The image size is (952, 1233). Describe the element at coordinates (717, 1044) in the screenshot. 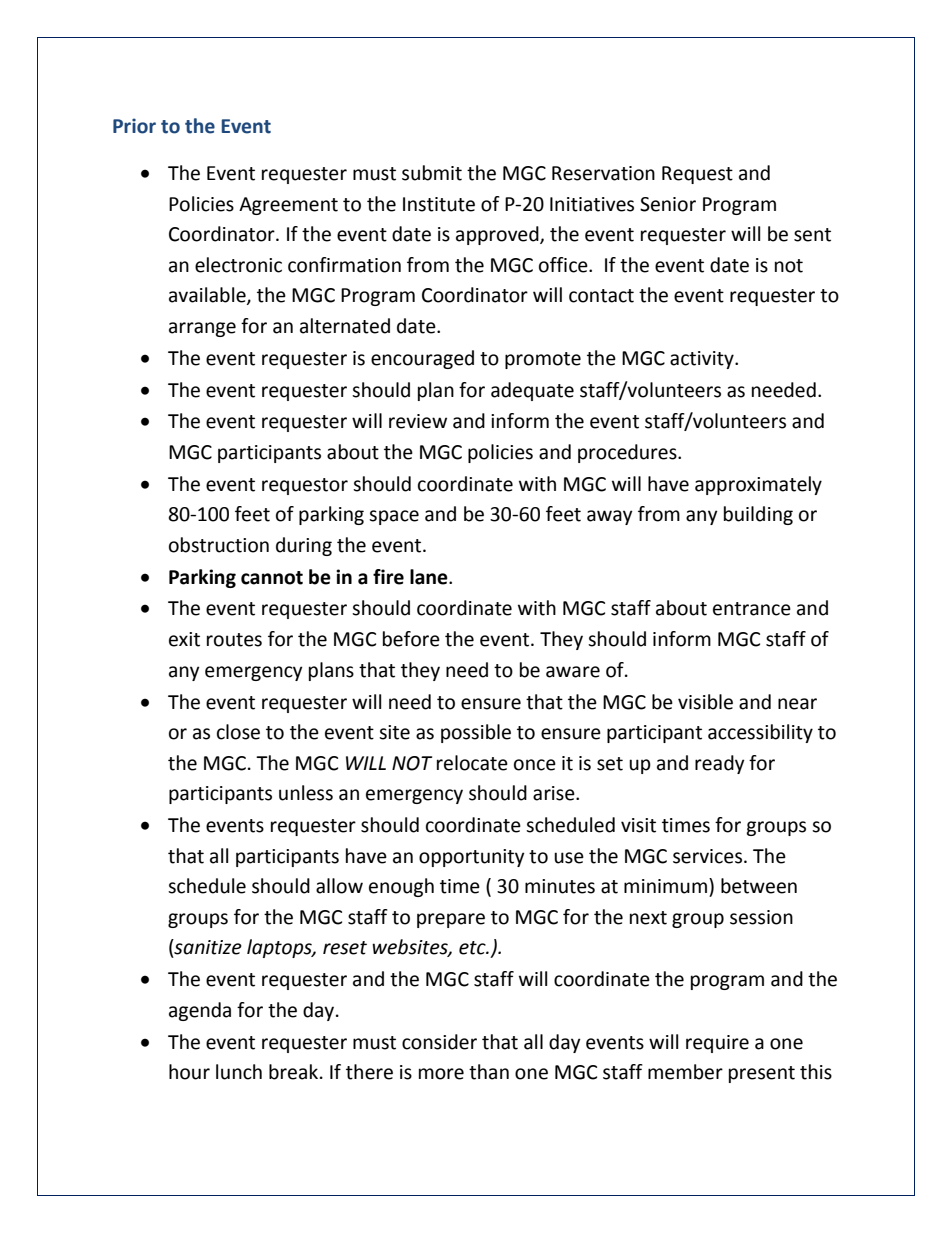

I see `require` at that location.
